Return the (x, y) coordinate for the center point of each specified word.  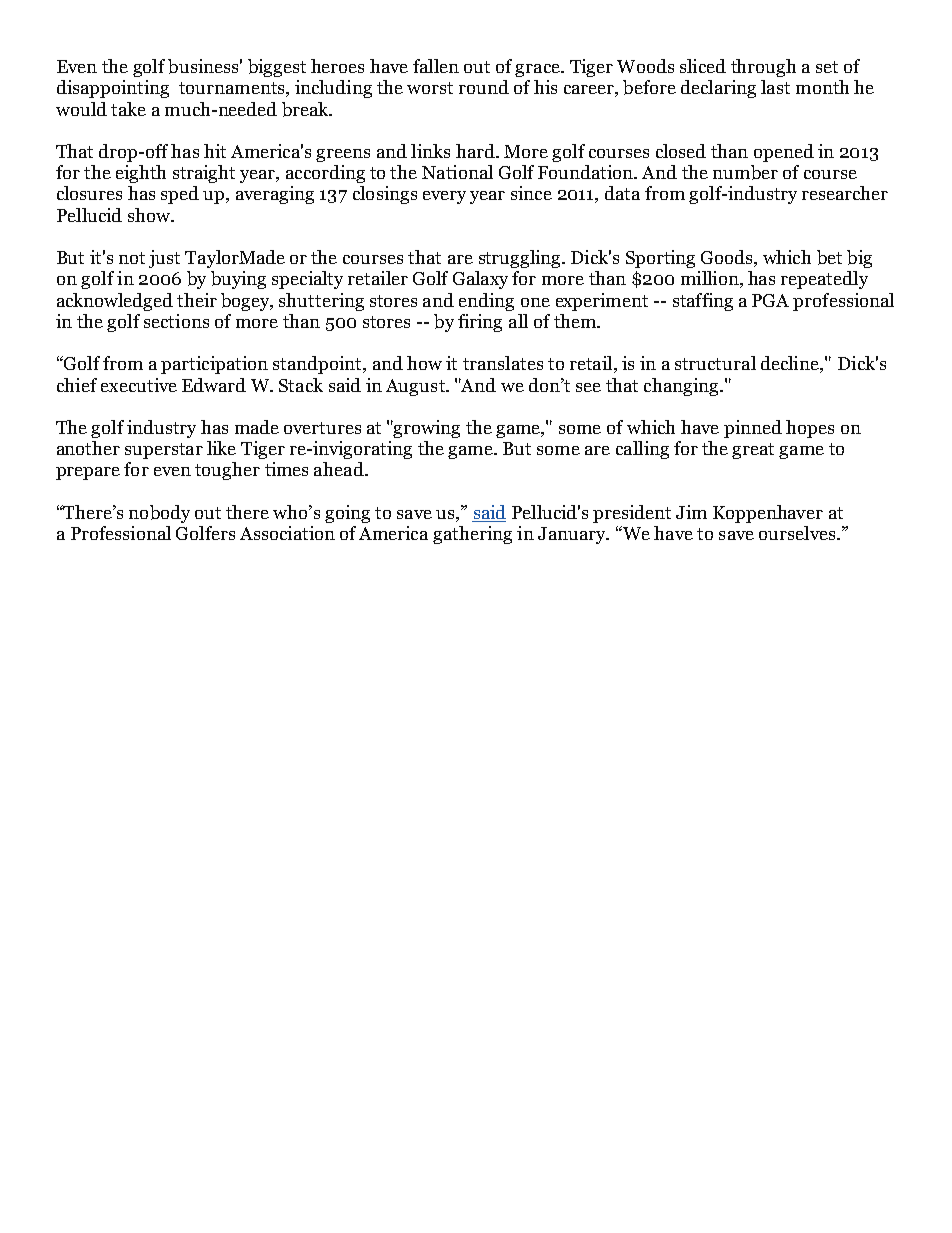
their (197, 300)
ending (486, 302)
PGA (770, 300)
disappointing (113, 89)
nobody (159, 514)
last (775, 87)
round (484, 87)
